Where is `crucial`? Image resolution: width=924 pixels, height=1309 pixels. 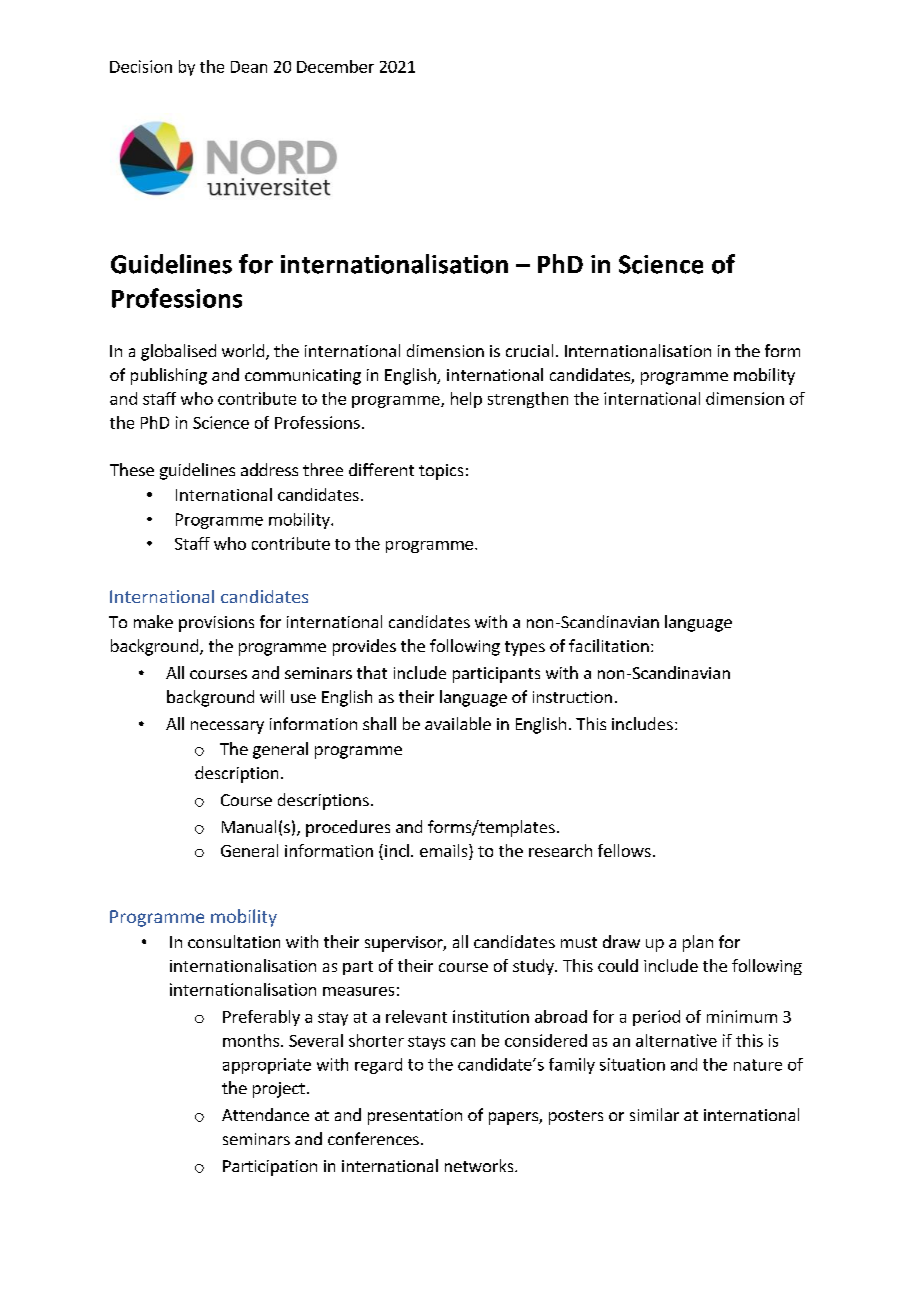
crucial is located at coordinates (529, 350).
